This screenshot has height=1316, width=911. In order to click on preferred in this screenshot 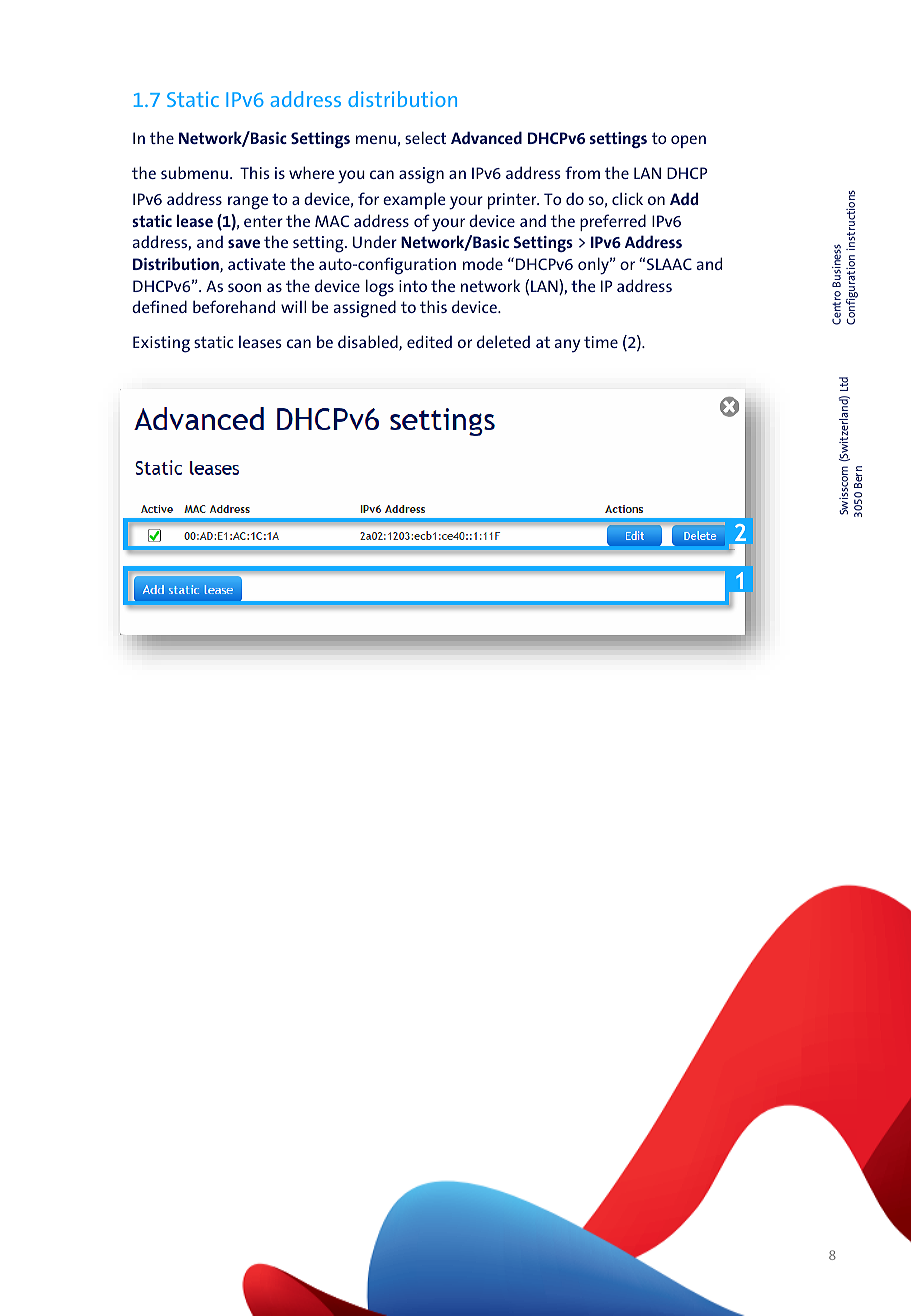, I will do `click(613, 222)`.
